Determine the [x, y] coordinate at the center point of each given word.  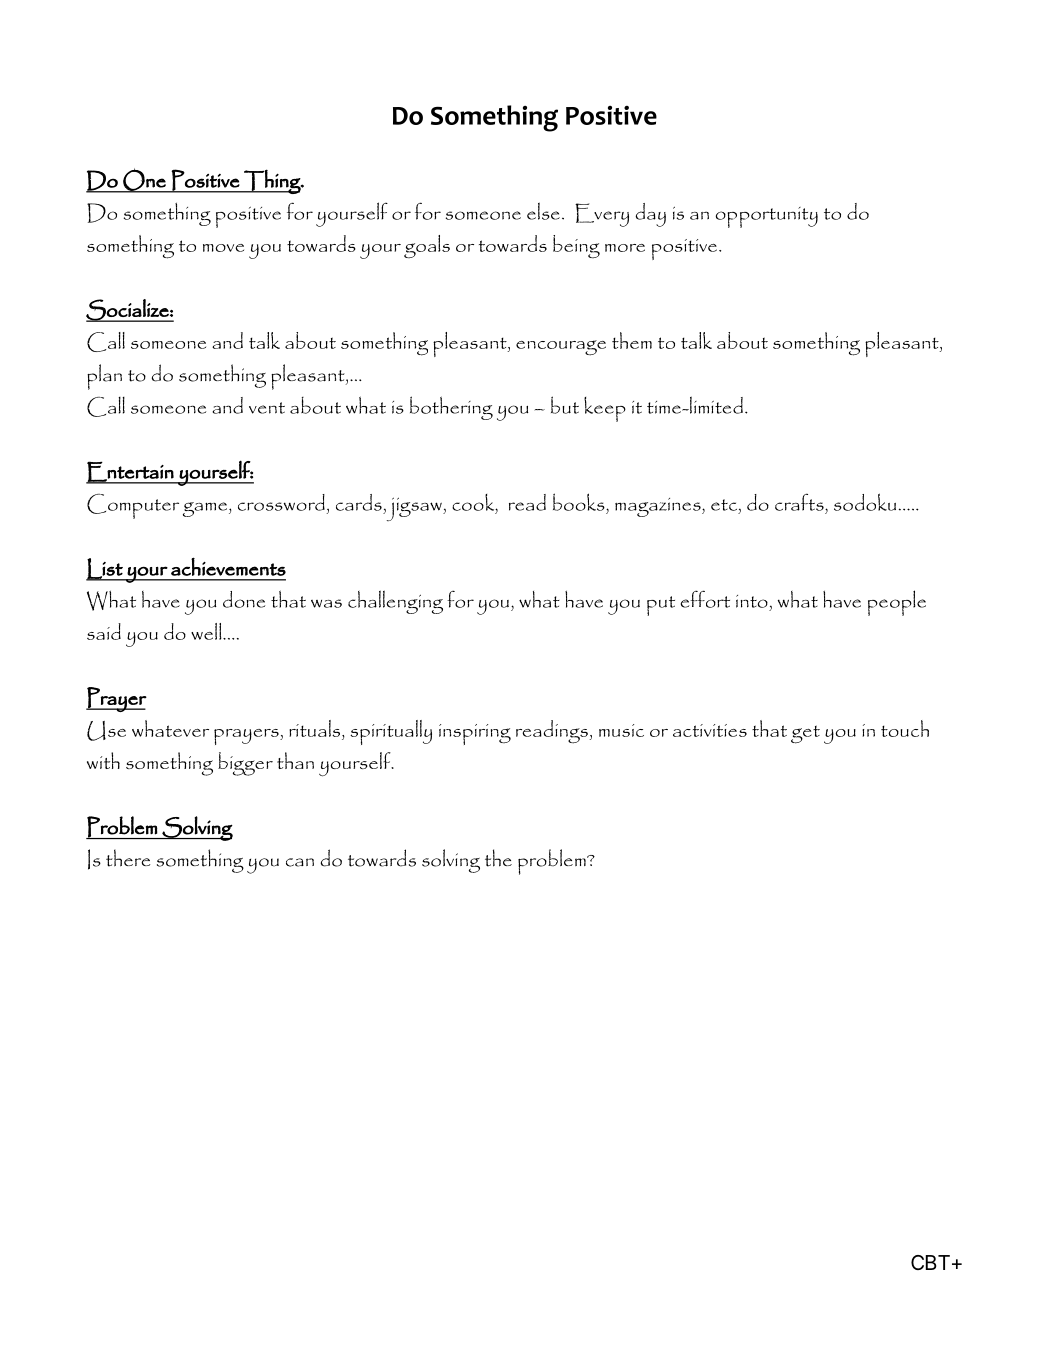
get [805, 734]
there [128, 858]
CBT [930, 1262]
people [897, 603]
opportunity [767, 217]
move [223, 248]
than [295, 760]
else [543, 211]
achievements [228, 566]
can [300, 862]
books [580, 502]
